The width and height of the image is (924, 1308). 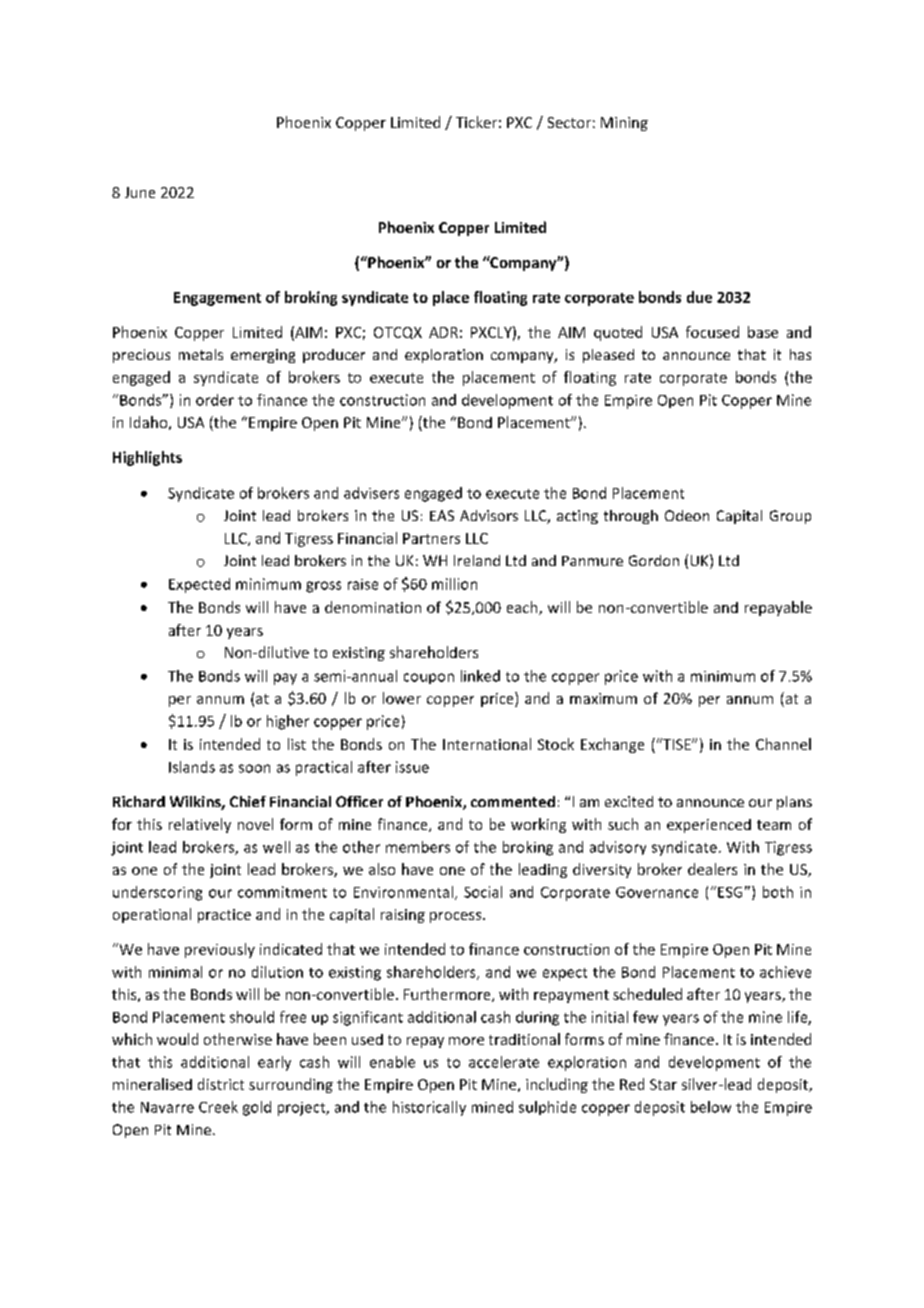 What do you see at coordinates (654, 560) in the image?
I see `Gordon` at bounding box center [654, 560].
